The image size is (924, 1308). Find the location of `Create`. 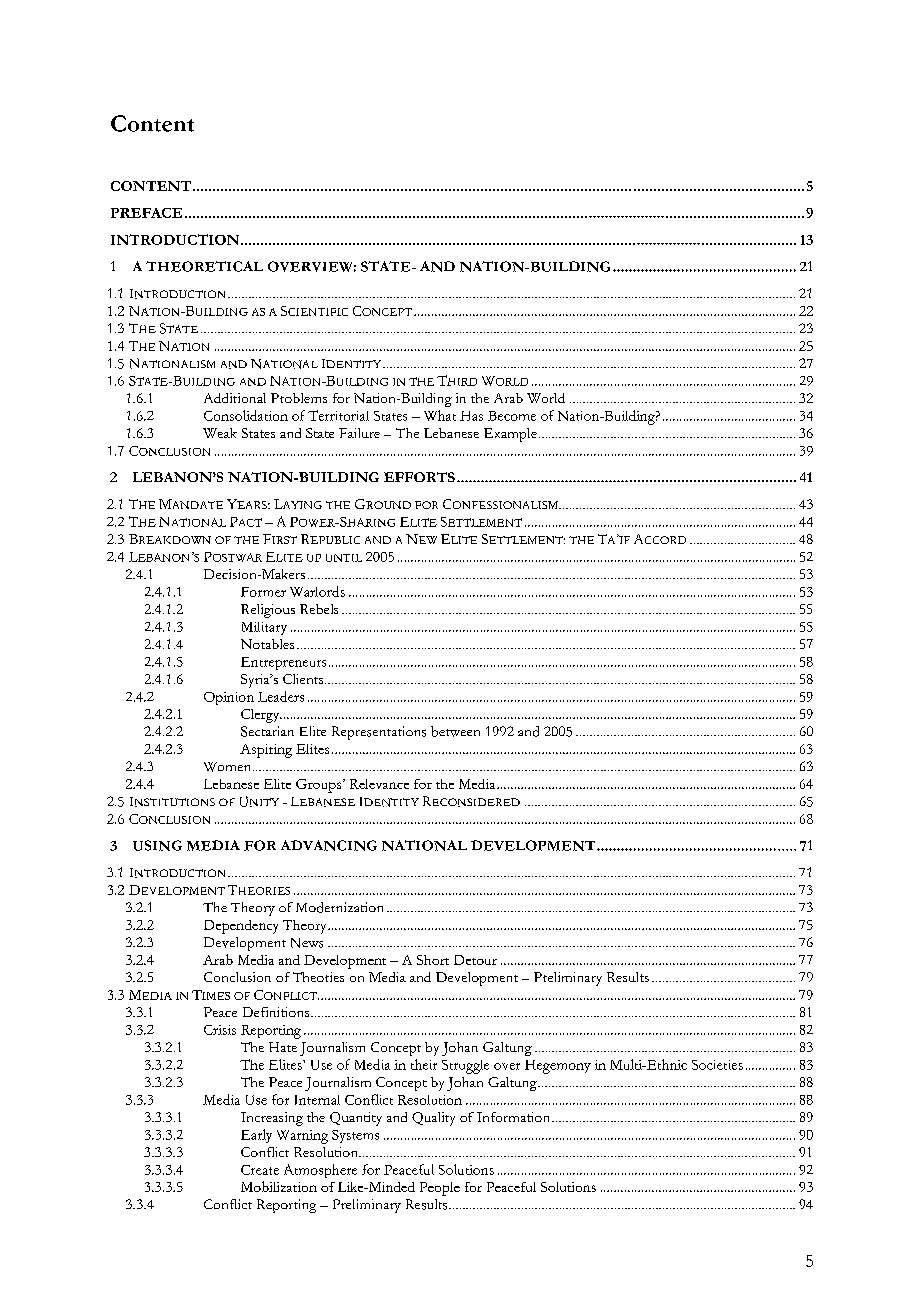

Create is located at coordinates (260, 1170).
